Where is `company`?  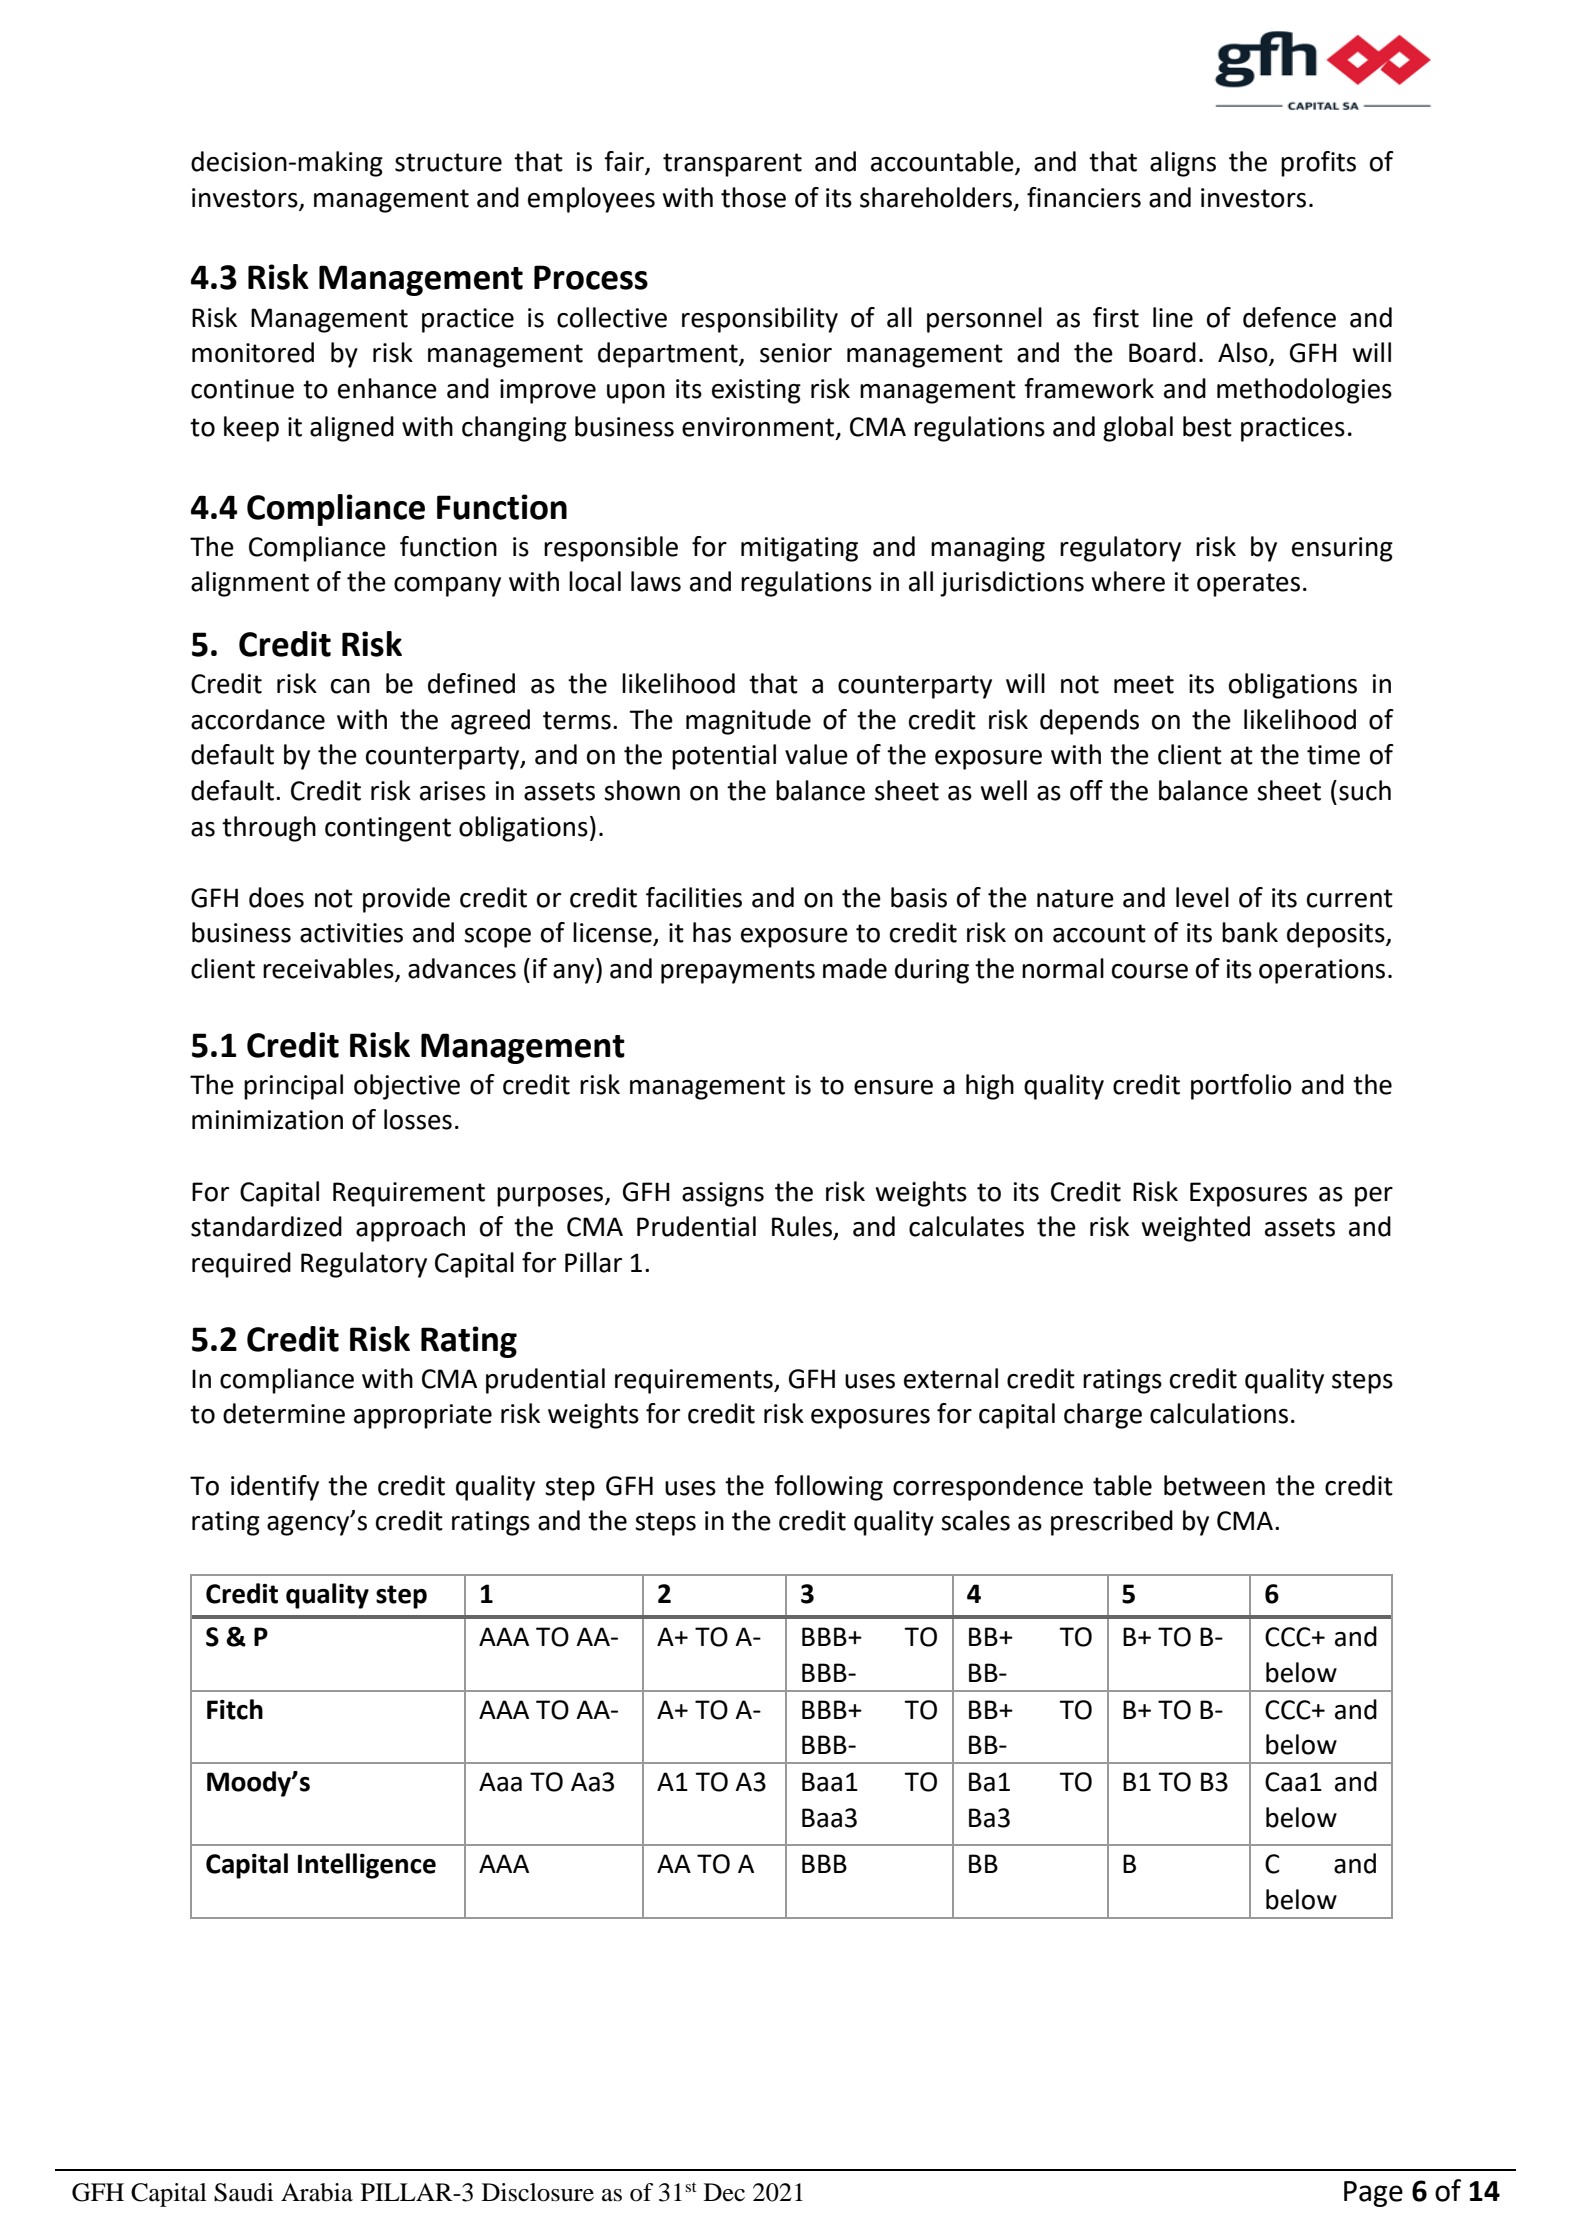
company is located at coordinates (447, 587).
